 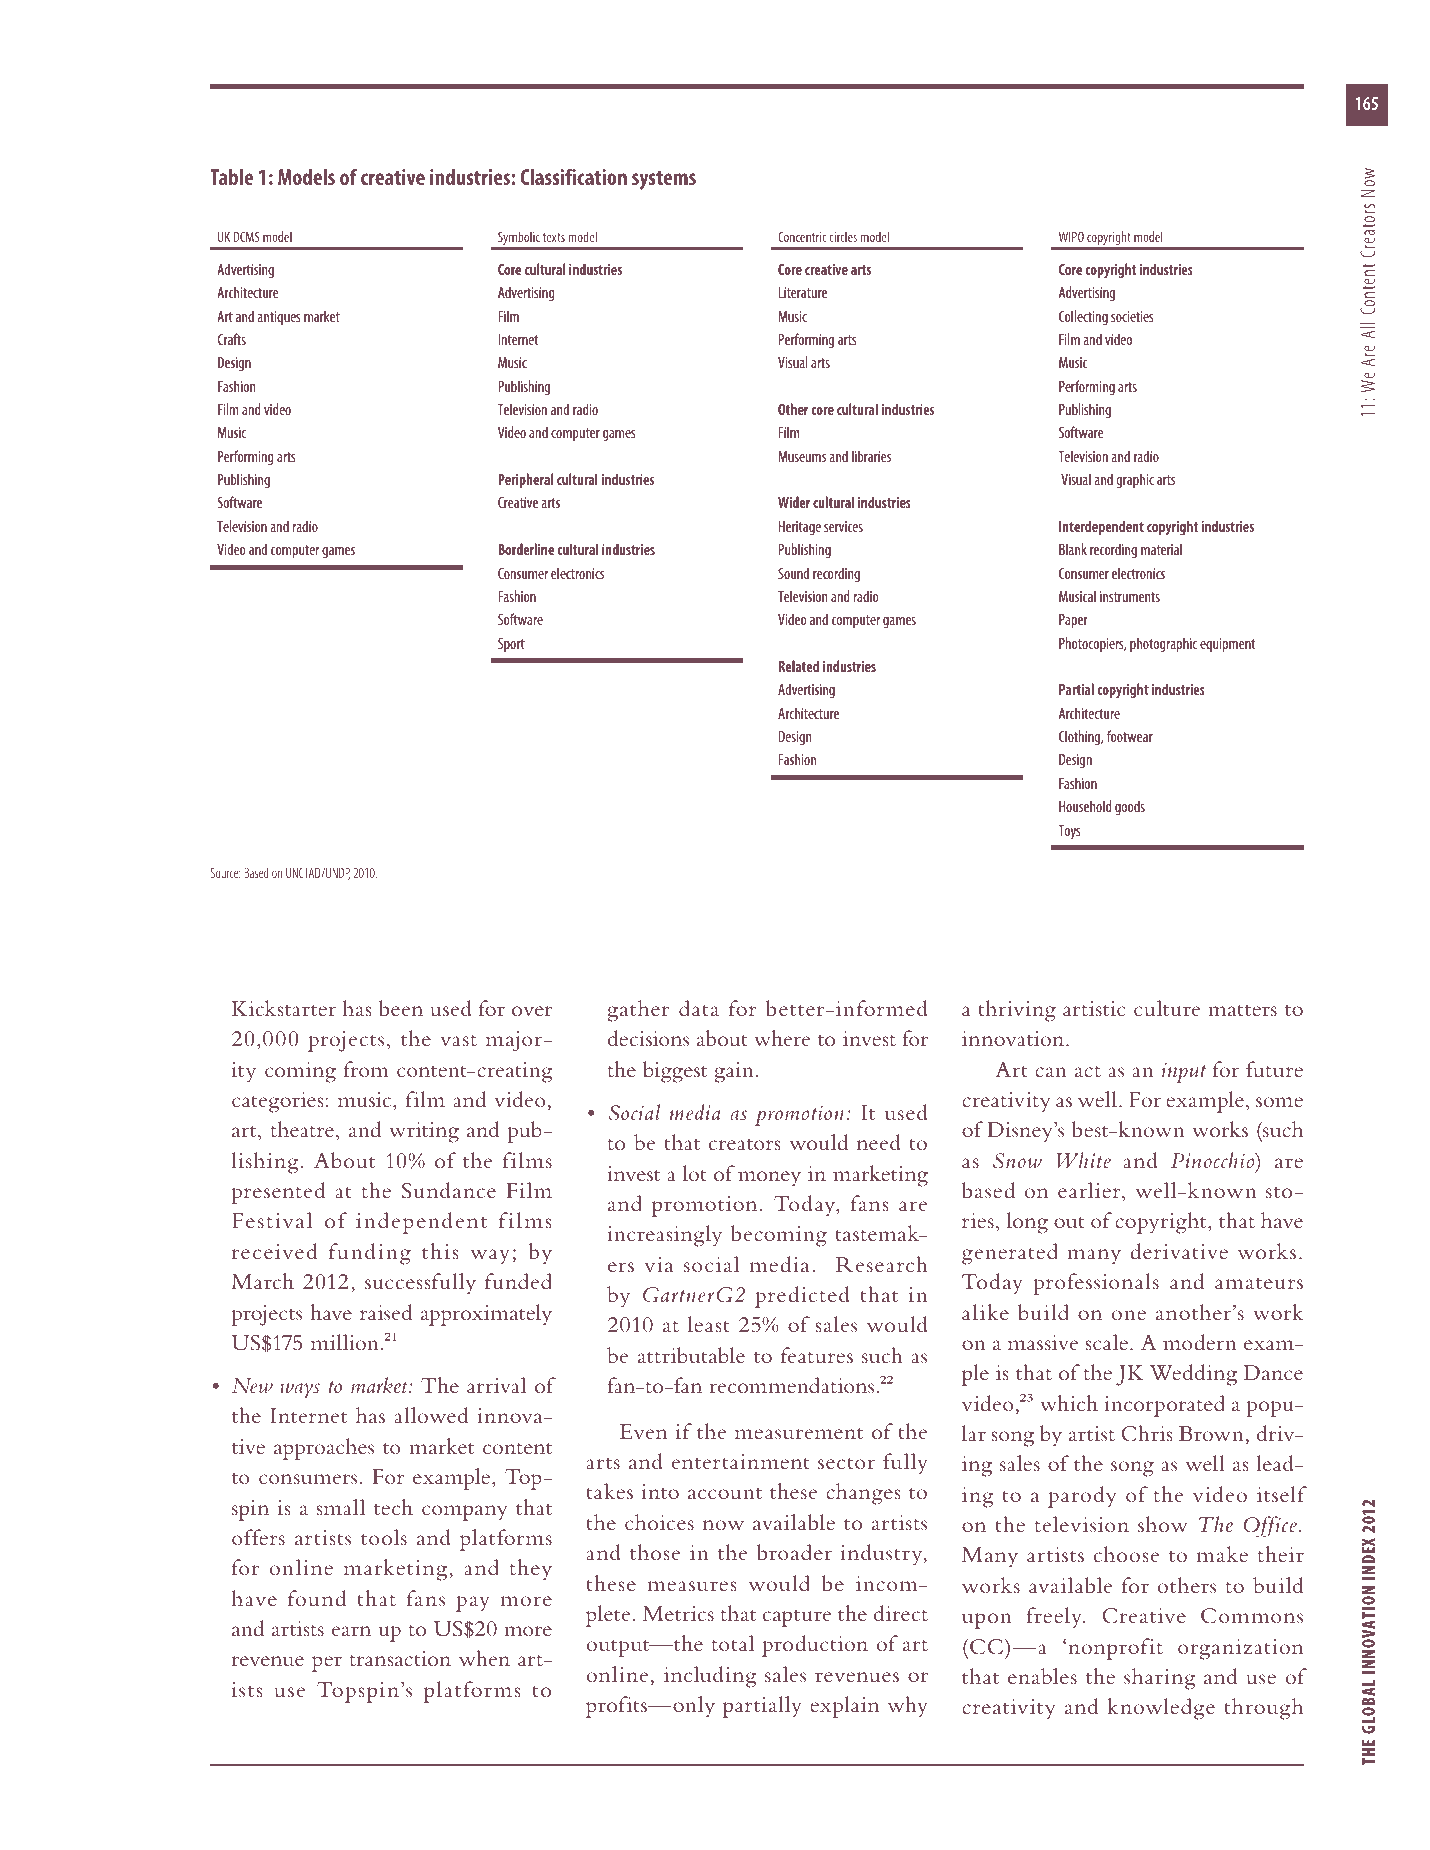 What do you see at coordinates (1071, 237) in the screenshot?
I see `WIPO` at bounding box center [1071, 237].
